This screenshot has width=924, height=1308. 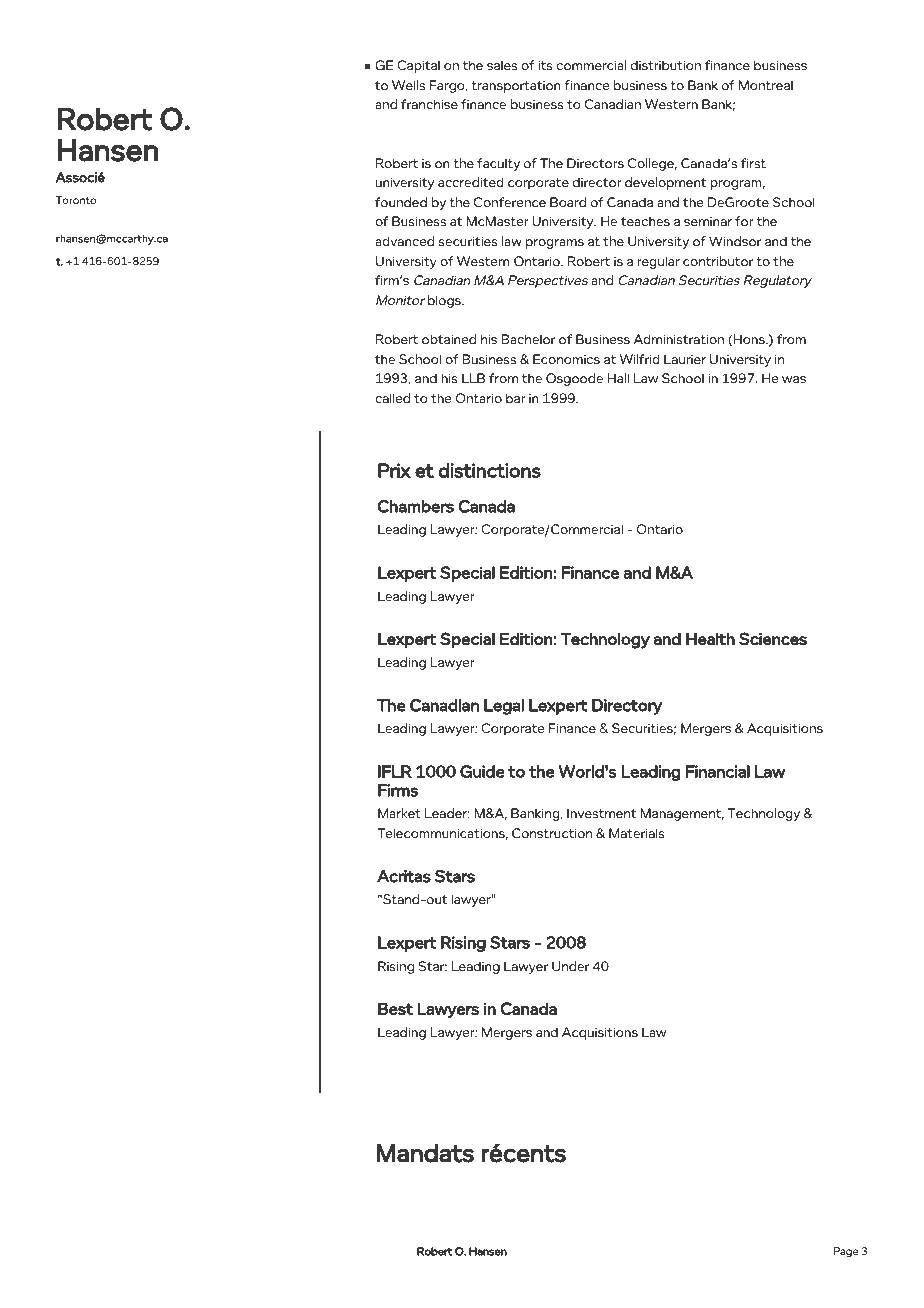 What do you see at coordinates (846, 1252) in the screenshot?
I see `Page` at bounding box center [846, 1252].
